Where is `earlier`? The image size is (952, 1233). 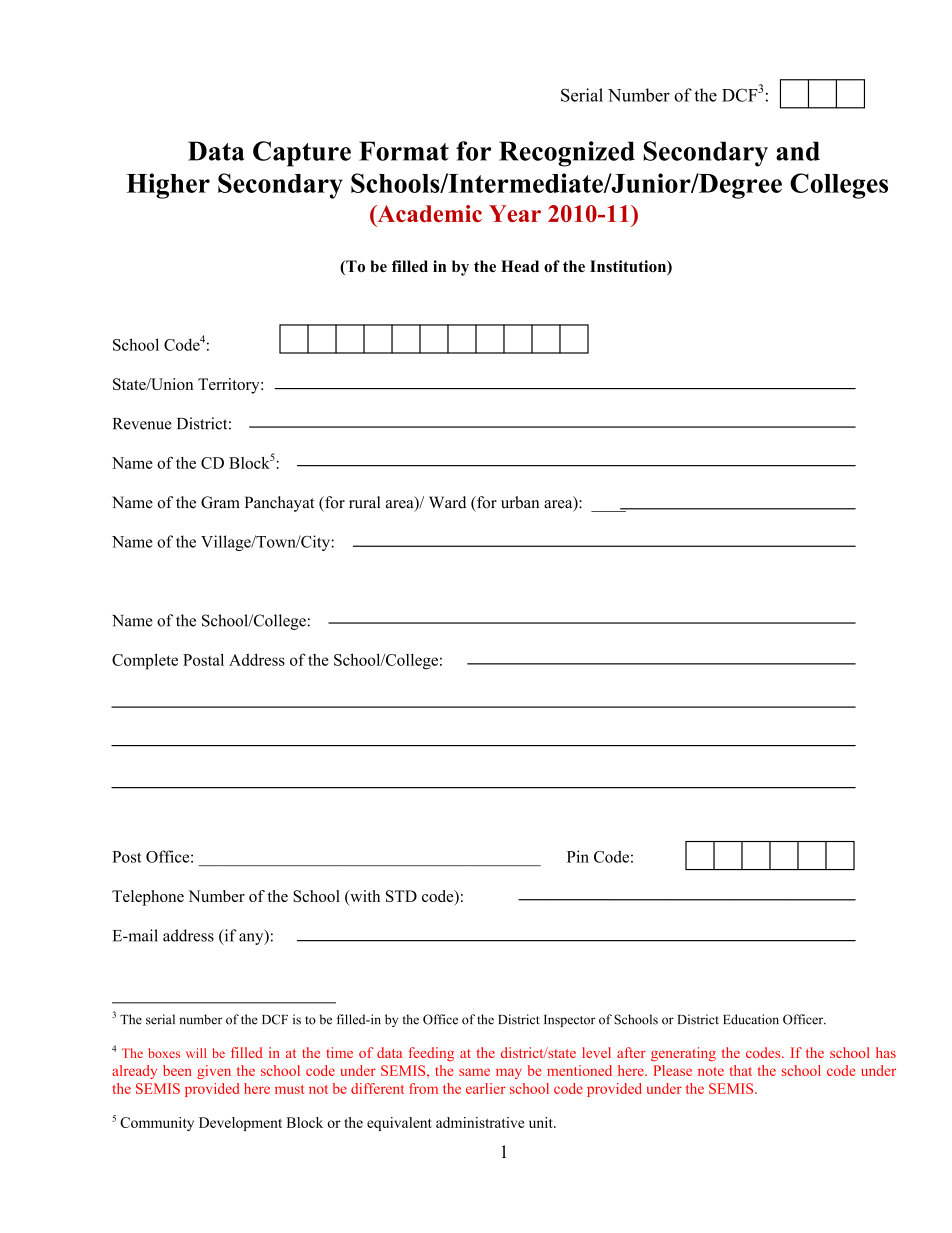
earlier is located at coordinates (486, 1088).
